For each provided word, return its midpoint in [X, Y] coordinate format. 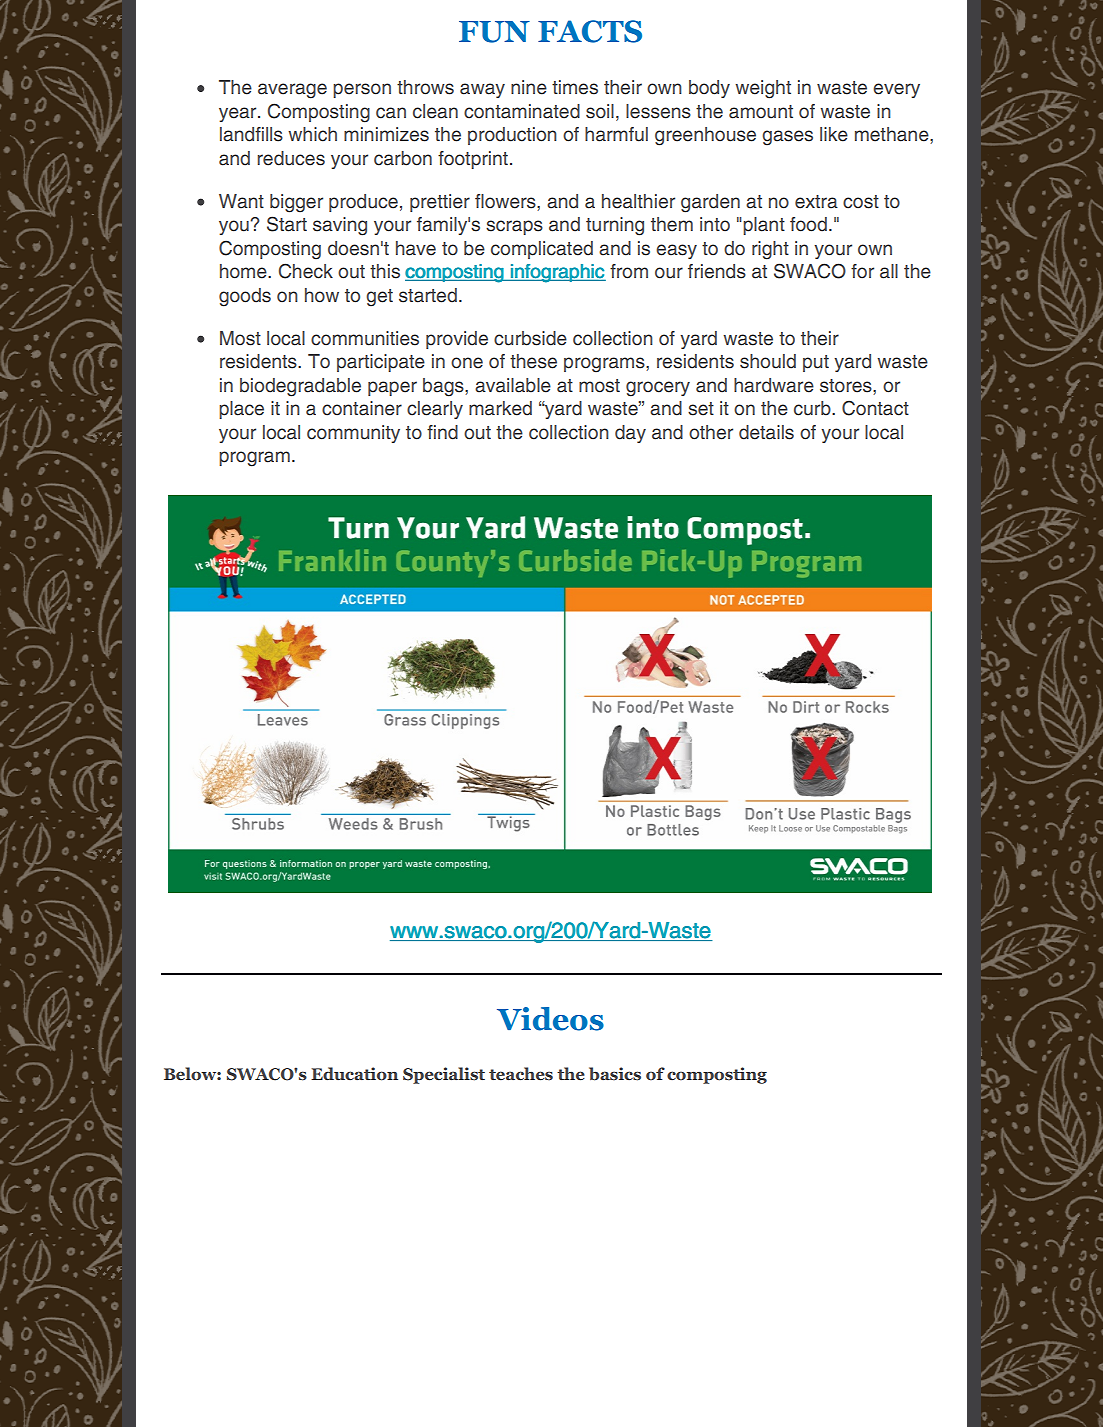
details [766, 432]
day [630, 434]
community [353, 434]
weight [763, 89]
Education [354, 1074]
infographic [557, 273]
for [862, 271]
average [292, 91]
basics [615, 1074]
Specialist [444, 1075]
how [322, 295]
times [575, 87]
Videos [550, 1019]
